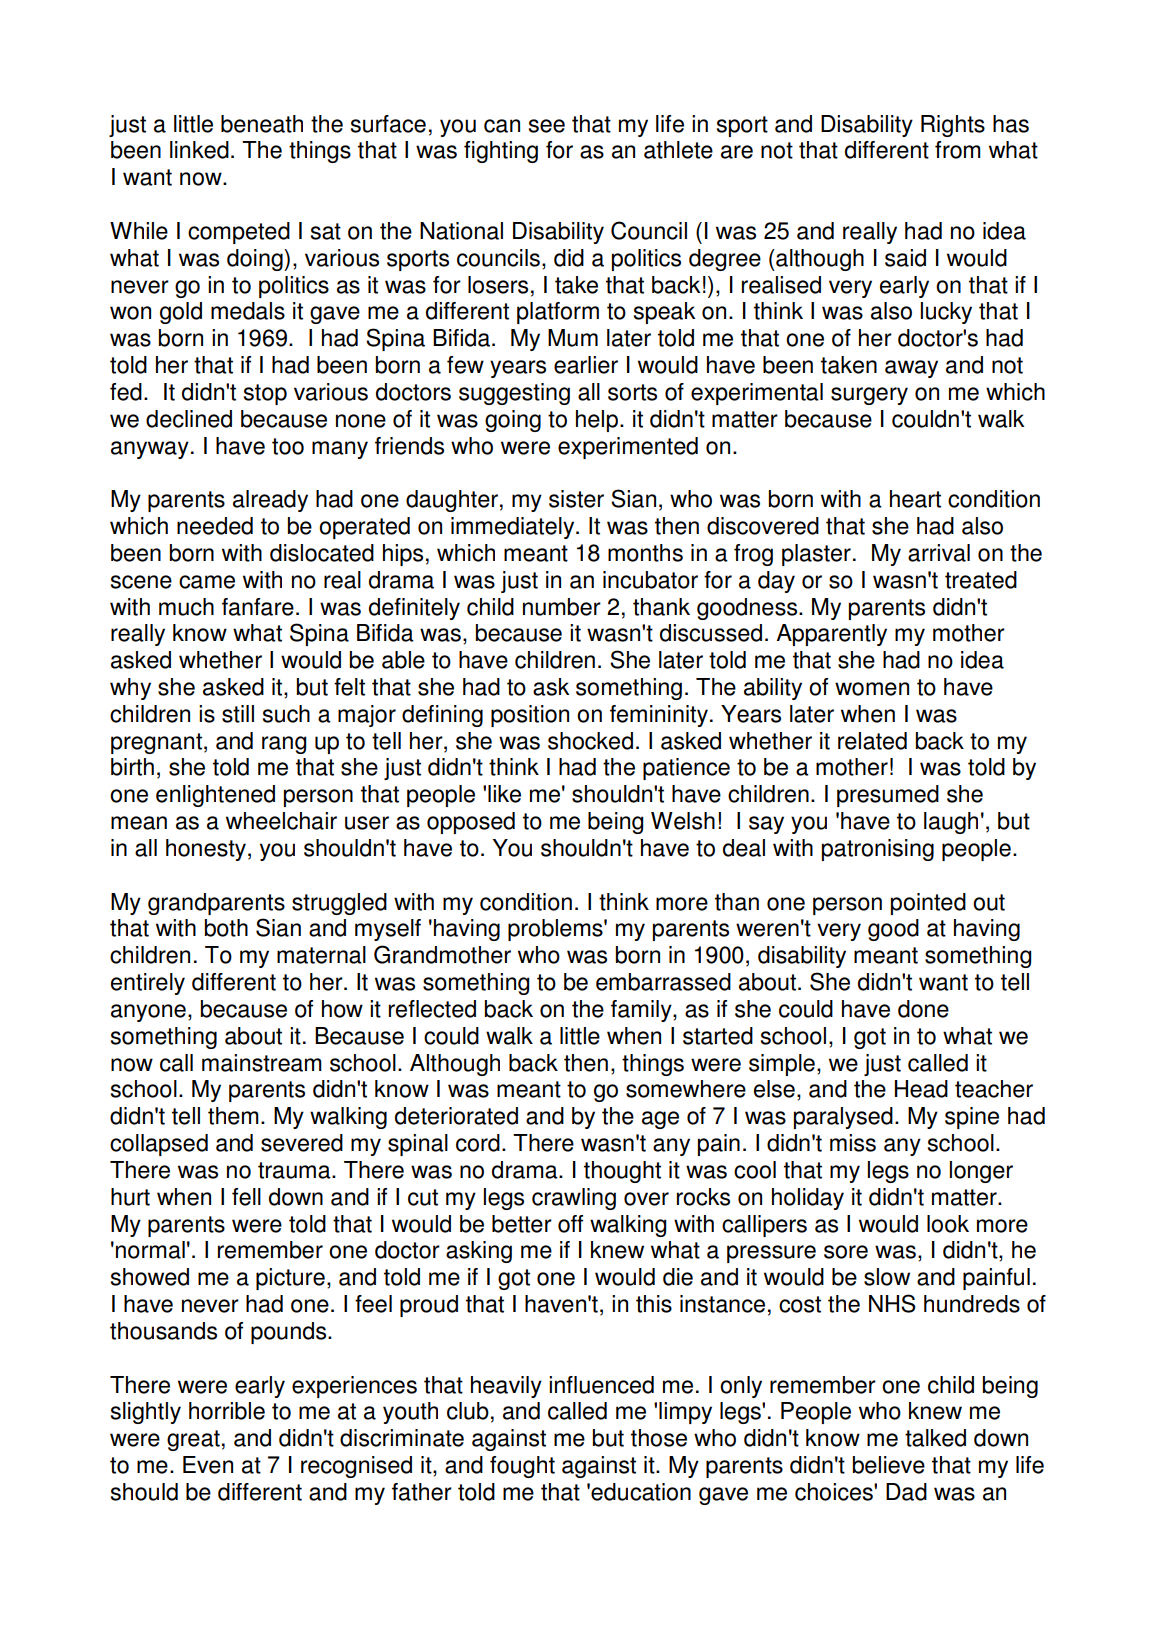 Image resolution: width=1157 pixels, height=1637 pixels. Describe the element at coordinates (622, 1172) in the screenshot. I see `thought` at that location.
